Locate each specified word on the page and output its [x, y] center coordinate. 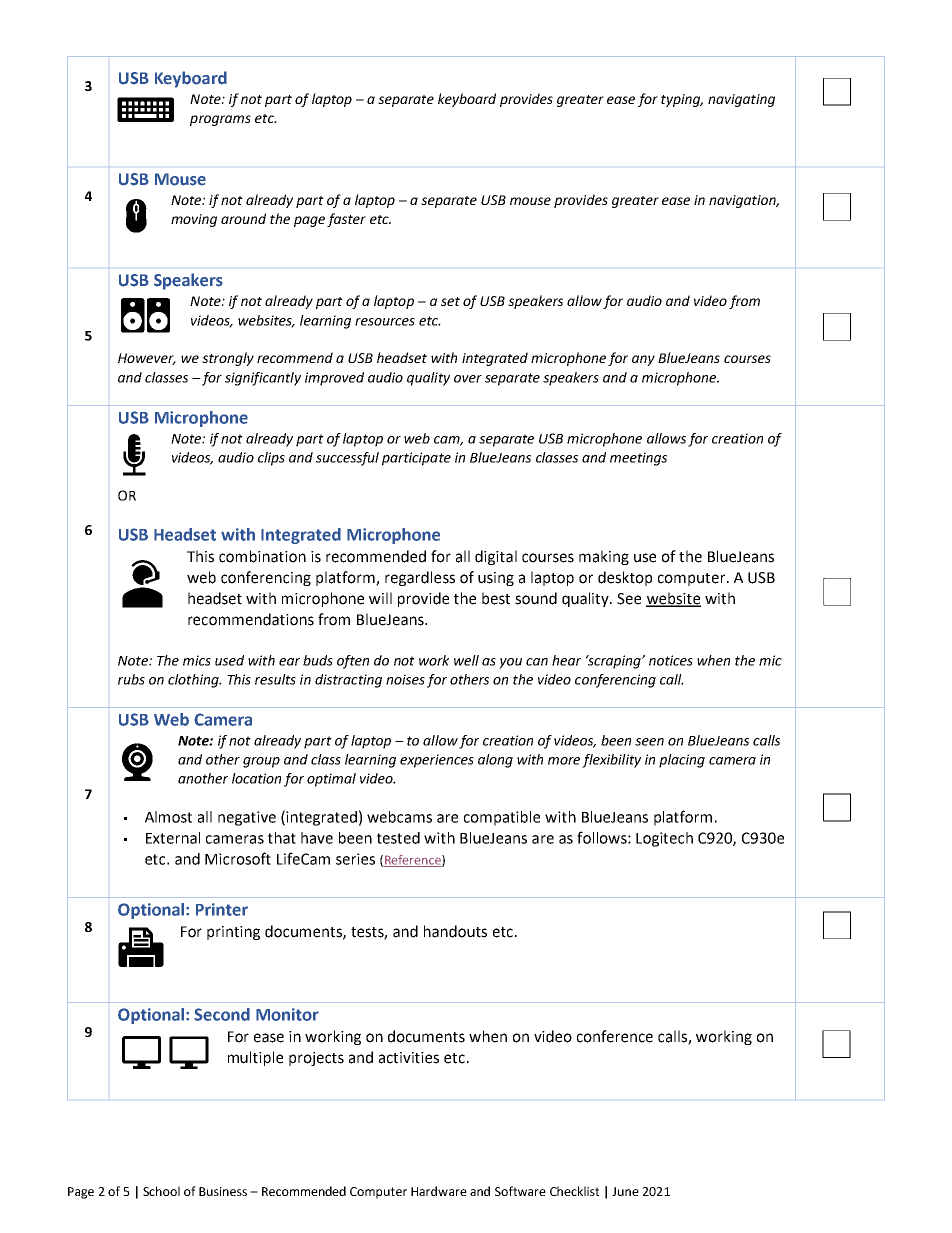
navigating [741, 100]
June [625, 1191]
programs [220, 120]
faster [346, 220]
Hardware [439, 1191]
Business [223, 1191]
